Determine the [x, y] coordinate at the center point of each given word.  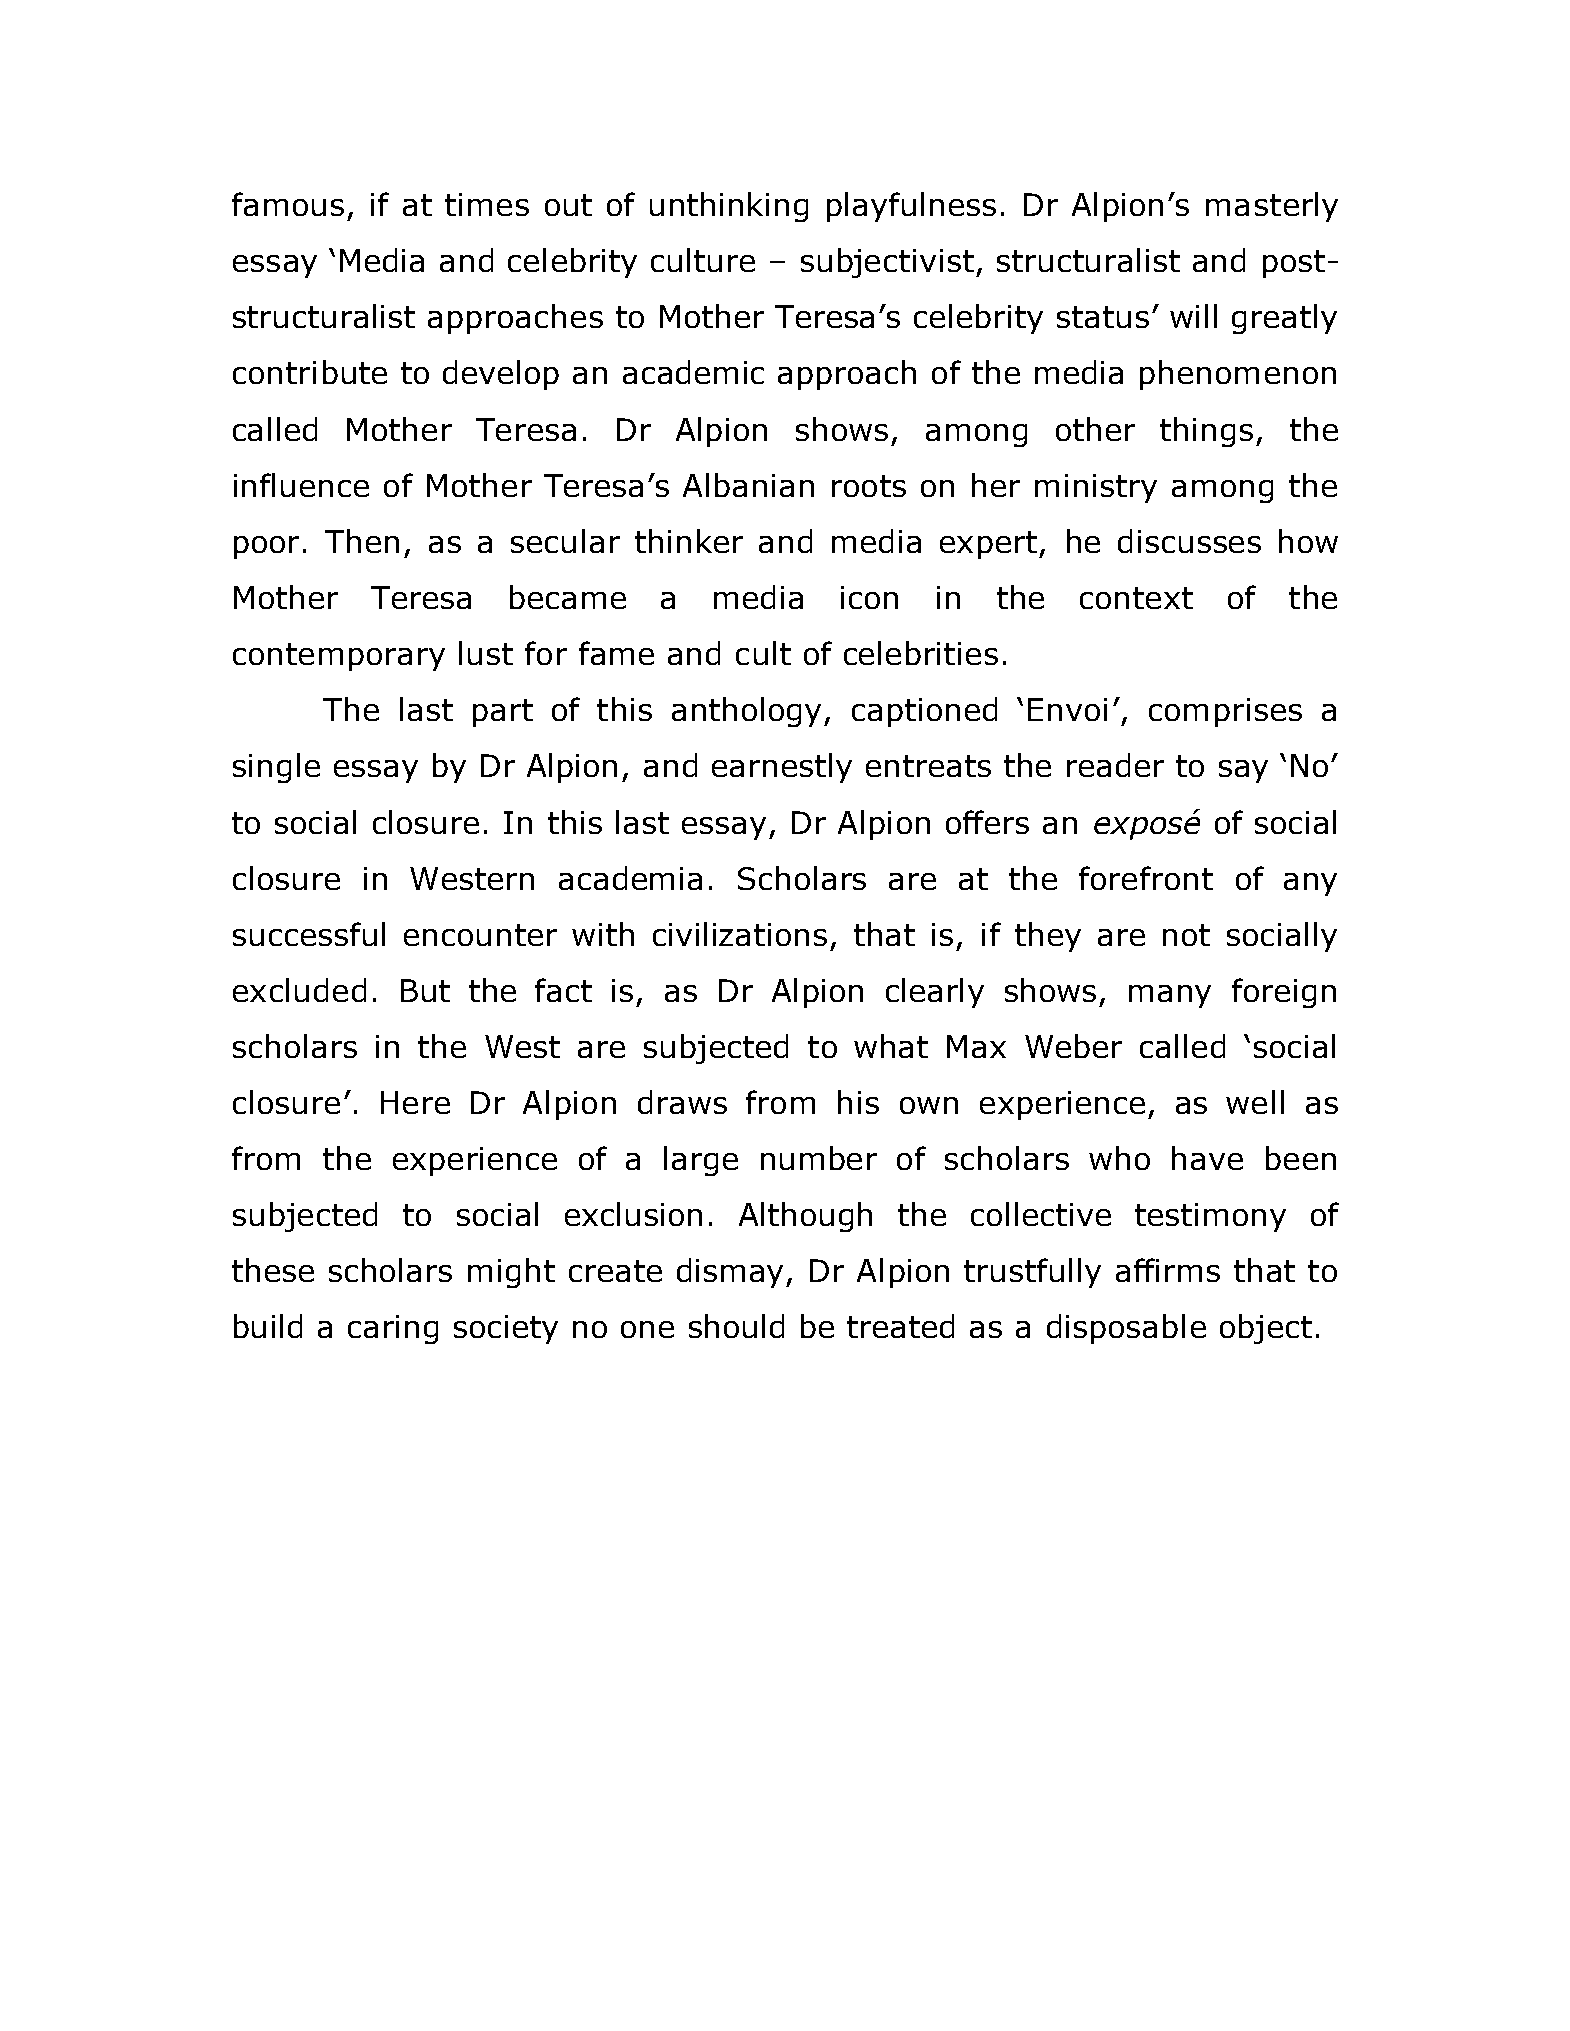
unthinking [729, 207]
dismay [732, 1273]
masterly [1272, 207]
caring [393, 1329]
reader [1115, 765]
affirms [1168, 1270]
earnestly [782, 768]
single [276, 768]
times [487, 204]
